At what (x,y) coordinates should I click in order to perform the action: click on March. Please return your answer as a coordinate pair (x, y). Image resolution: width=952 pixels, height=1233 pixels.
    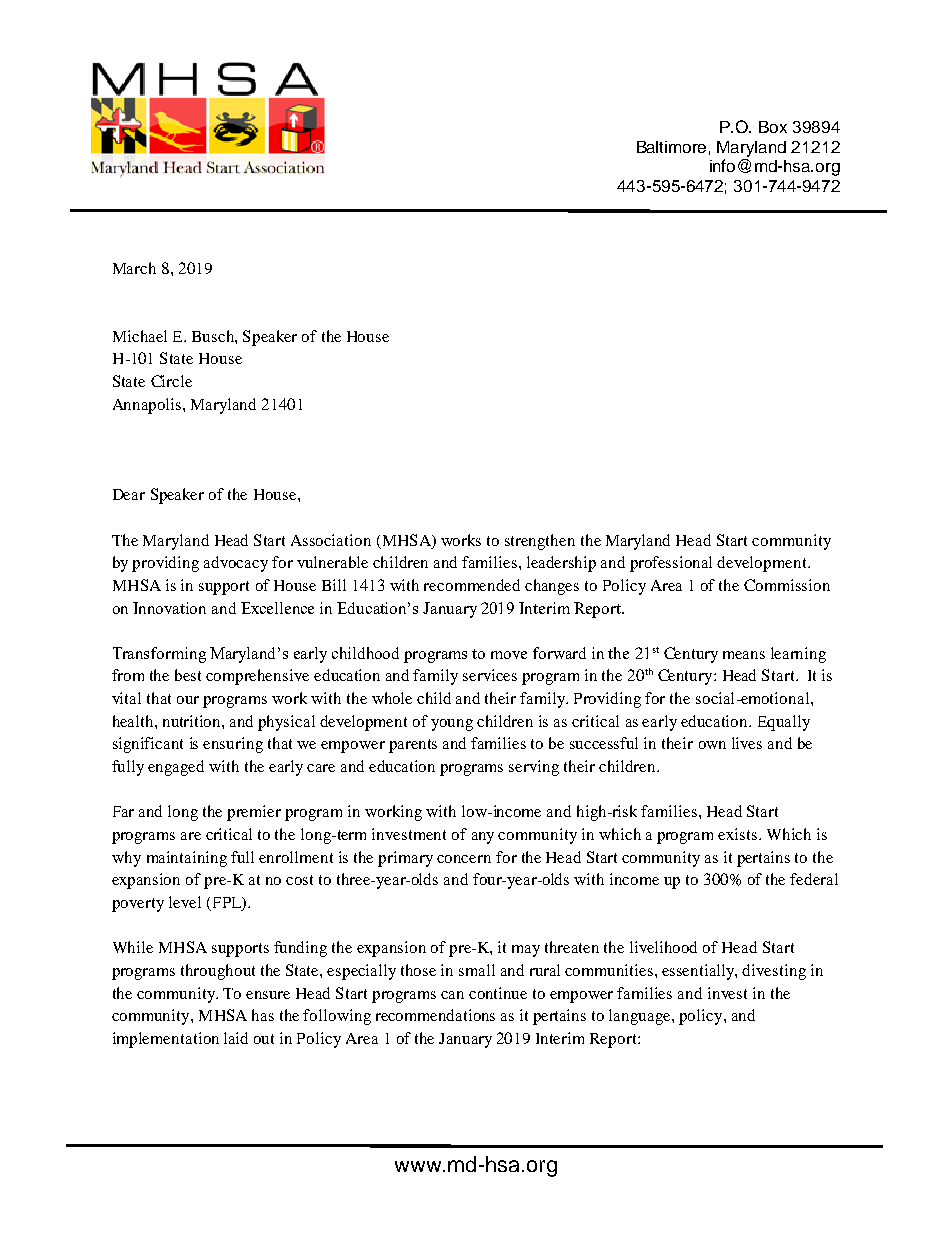
    Looking at the image, I should click on (134, 268).
